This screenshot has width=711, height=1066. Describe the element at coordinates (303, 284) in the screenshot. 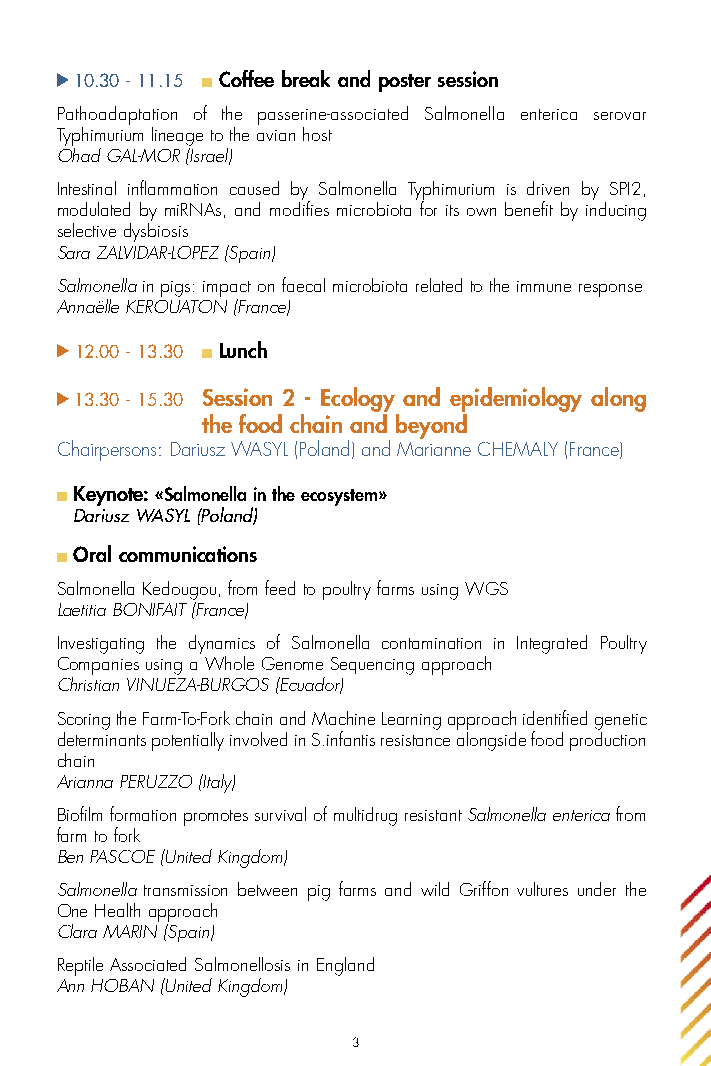

I see `faecal` at that location.
